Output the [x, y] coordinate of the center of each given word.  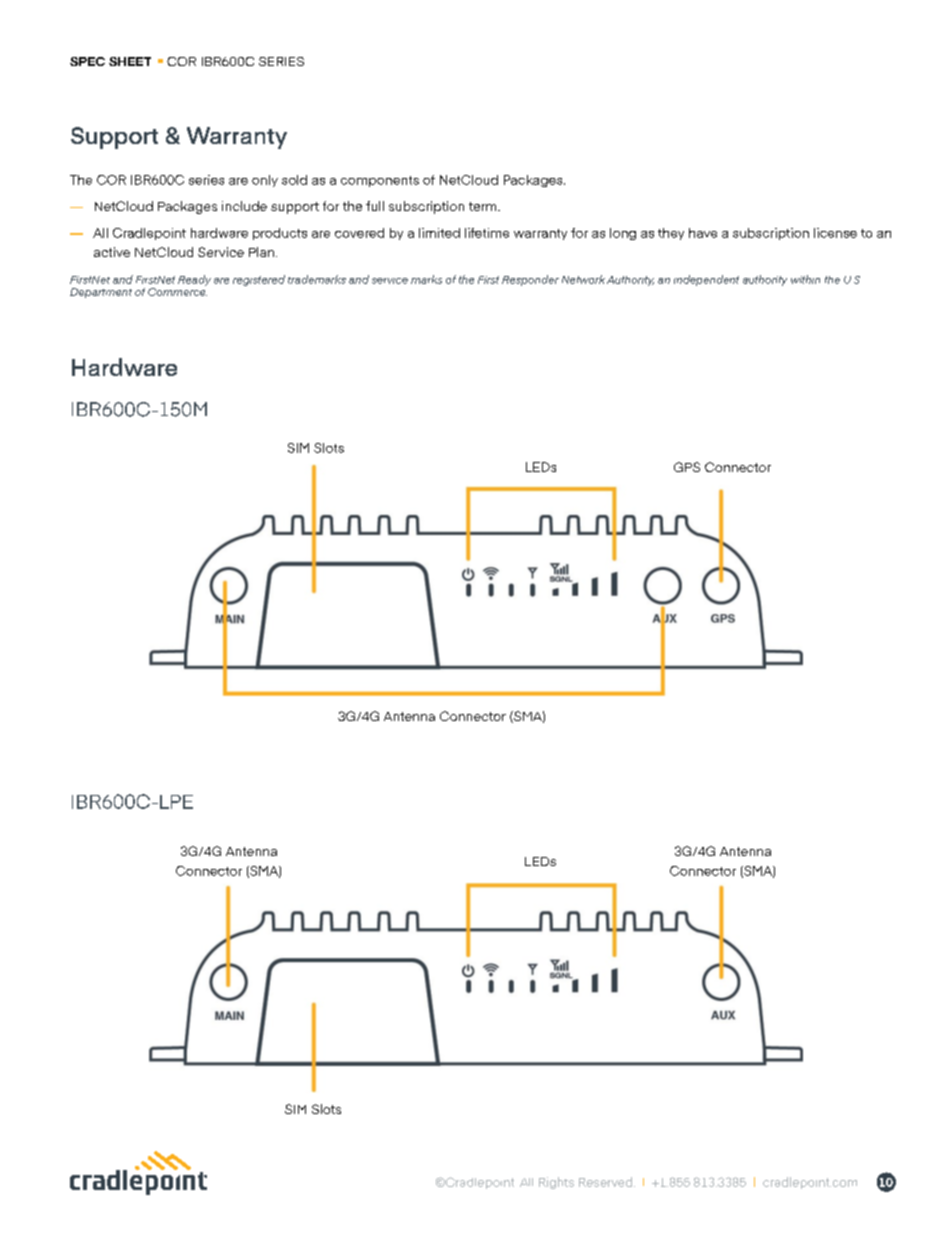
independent [706, 280]
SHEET [130, 61]
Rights [556, 1183]
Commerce [177, 292]
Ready [194, 280]
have [703, 233]
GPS [687, 467]
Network [583, 279]
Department [101, 293]
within [805, 279]
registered [259, 280]
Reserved [607, 1182]
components [380, 181]
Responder [530, 280]
